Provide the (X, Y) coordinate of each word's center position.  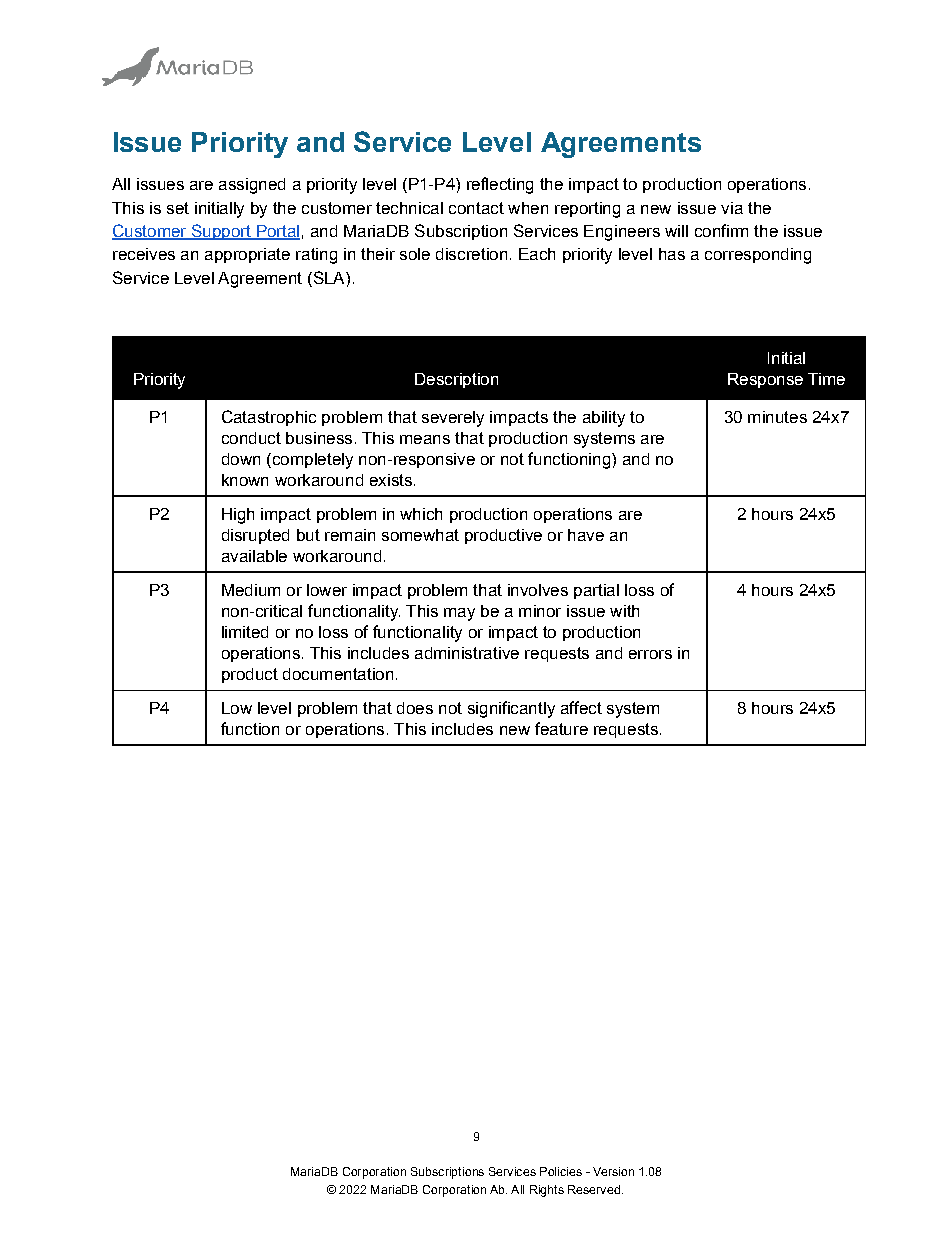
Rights (547, 1191)
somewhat (420, 535)
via (732, 208)
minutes (777, 417)
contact (476, 208)
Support (221, 232)
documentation (338, 674)
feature (561, 728)
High (238, 516)
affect (581, 707)
